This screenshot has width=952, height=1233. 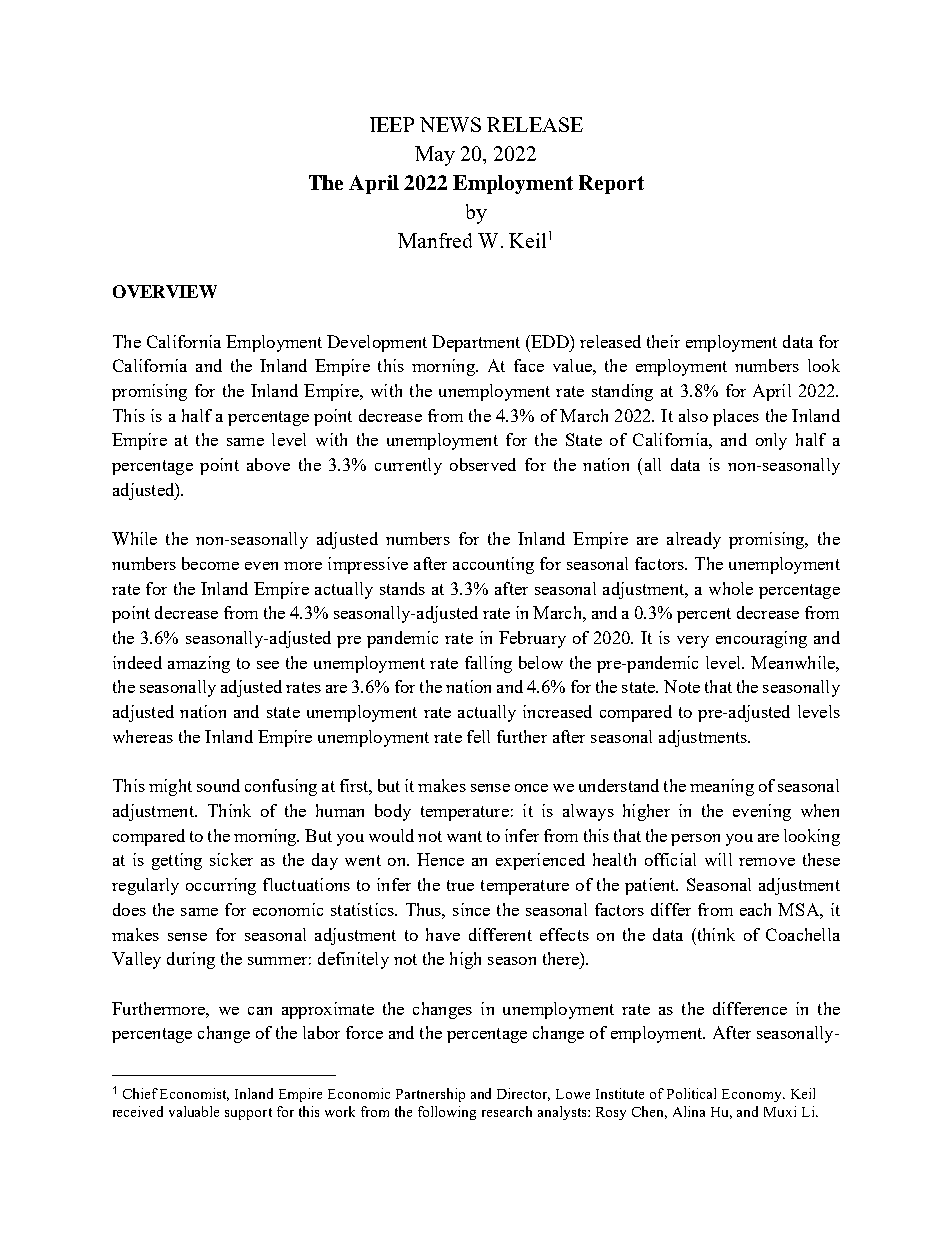 What do you see at coordinates (194, 1094) in the screenshot?
I see `Economist` at bounding box center [194, 1094].
